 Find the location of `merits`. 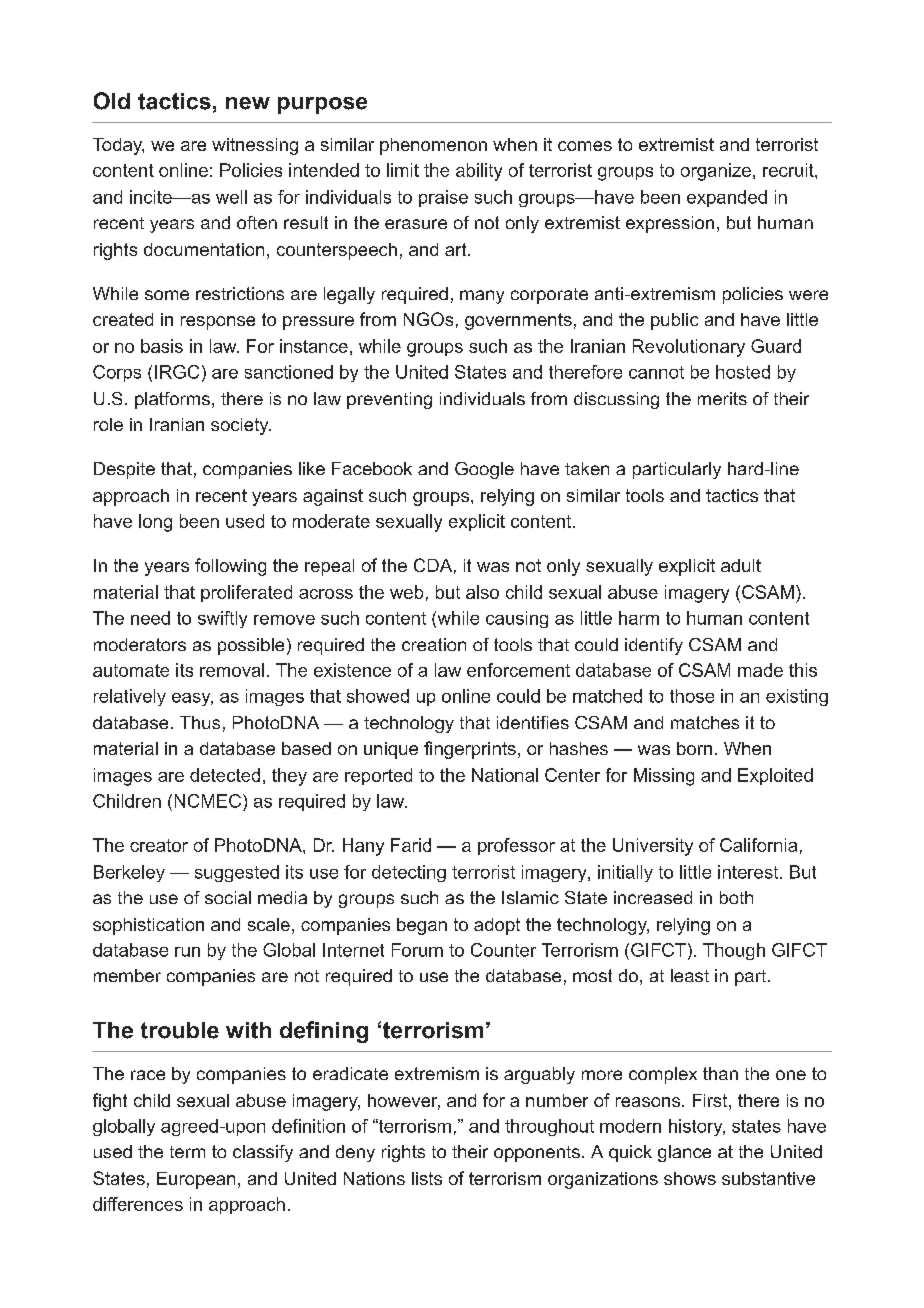

merits is located at coordinates (722, 398).
